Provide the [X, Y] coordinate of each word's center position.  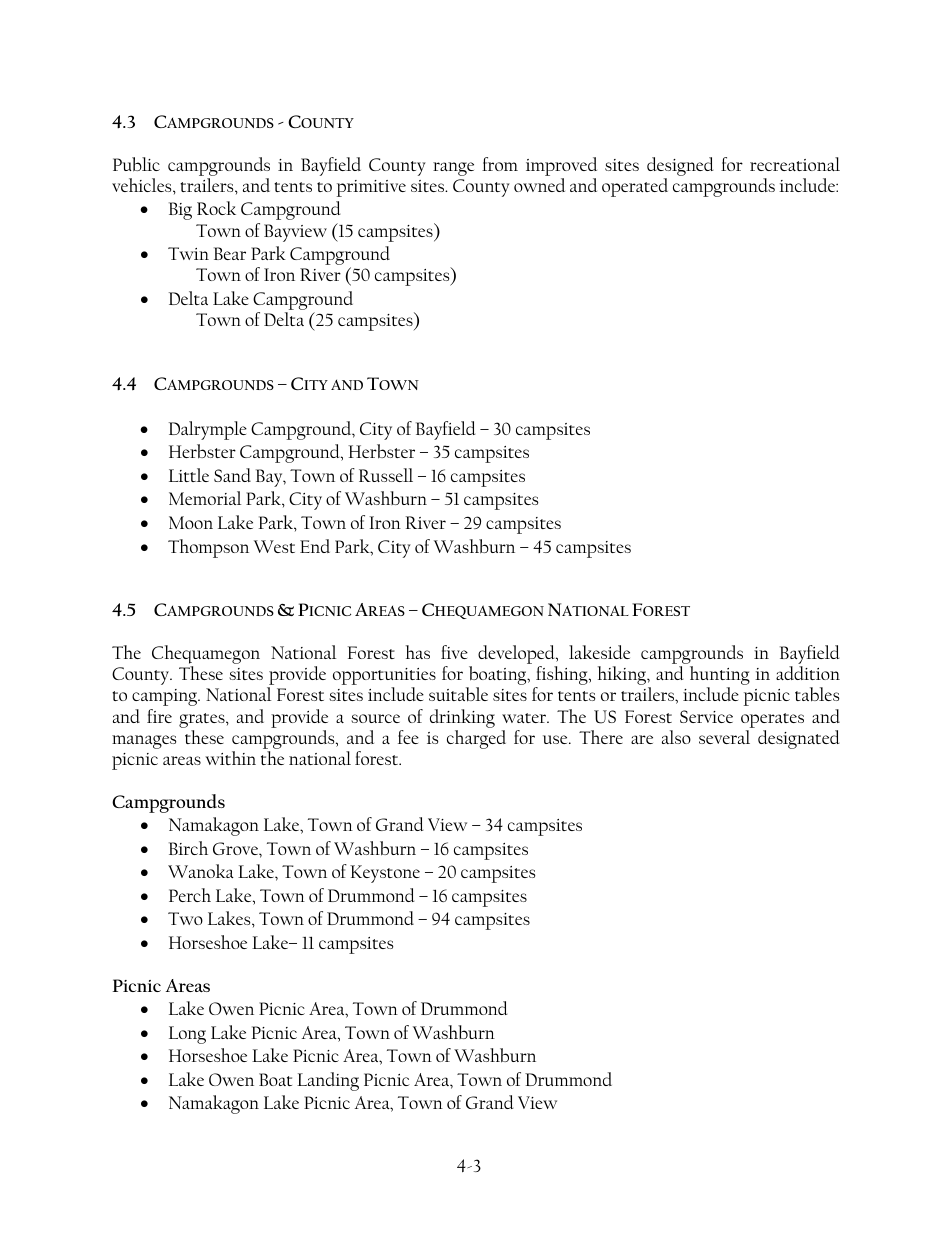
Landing [328, 1081]
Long [187, 1035]
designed [680, 166]
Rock [216, 208]
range [453, 169]
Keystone [385, 874]
